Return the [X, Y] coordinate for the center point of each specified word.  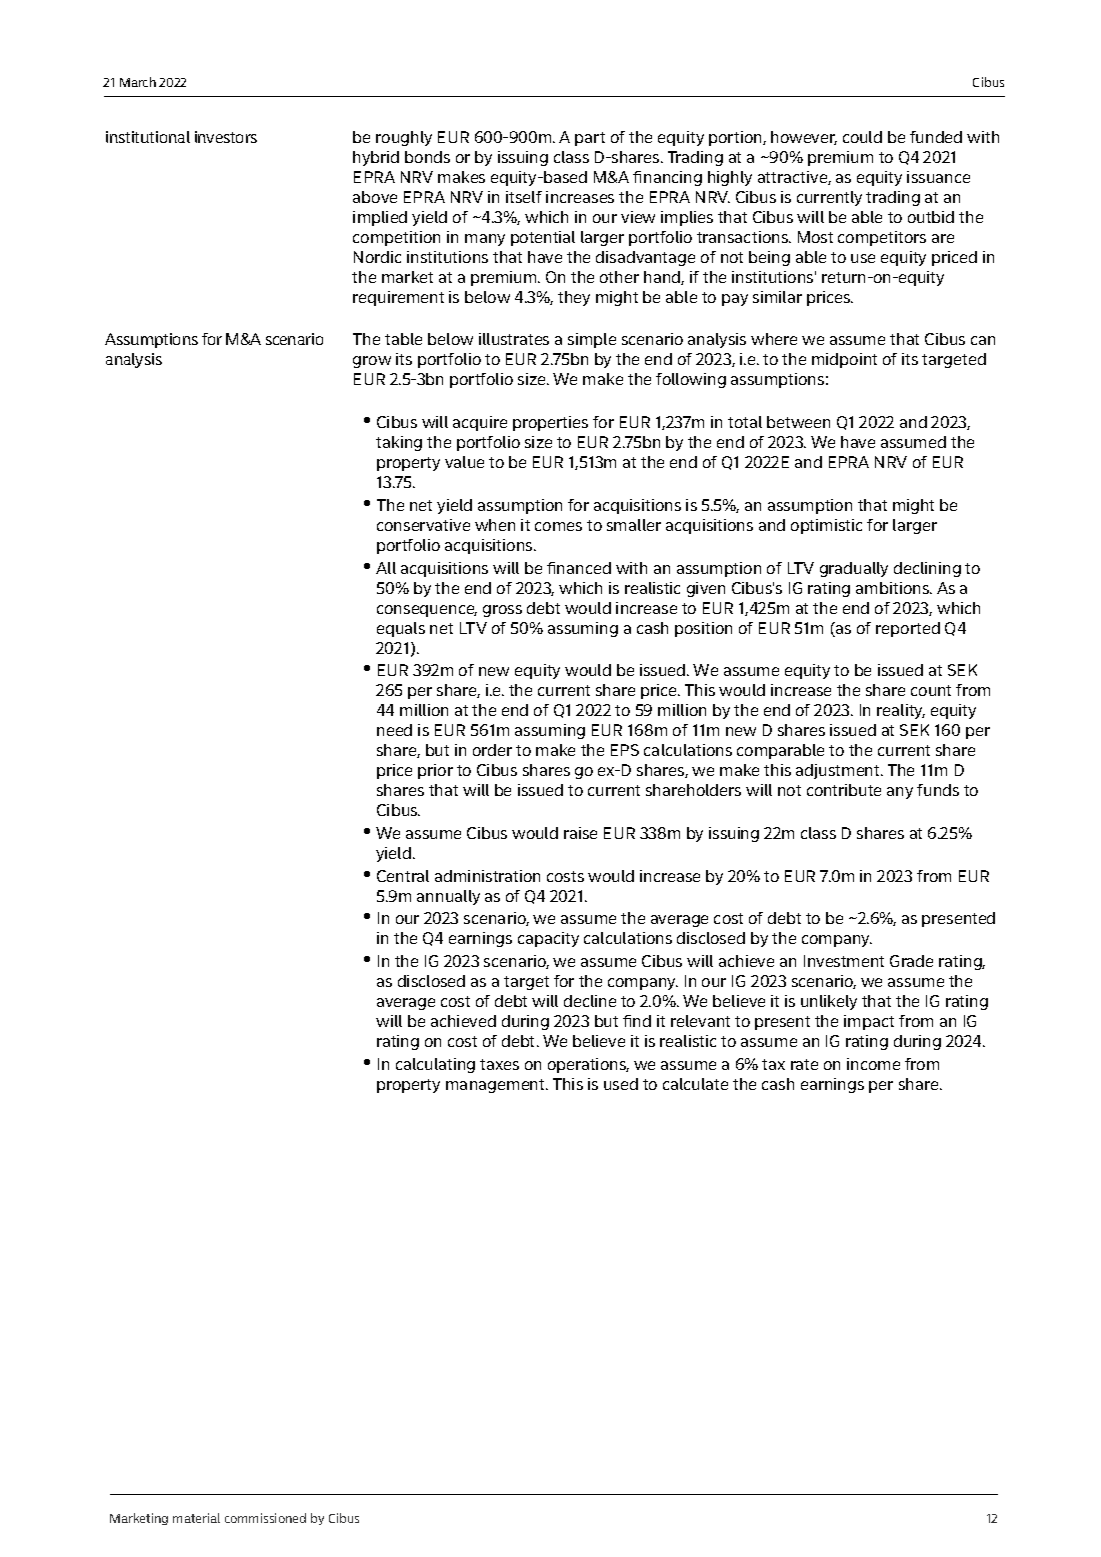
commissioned [265, 1518]
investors [226, 137]
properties [550, 423]
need [394, 730]
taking [399, 443]
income [873, 1064]
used [621, 1084]
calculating [435, 1065]
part [590, 139]
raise [580, 833]
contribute [844, 790]
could [862, 137]
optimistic [826, 526]
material [196, 1518]
